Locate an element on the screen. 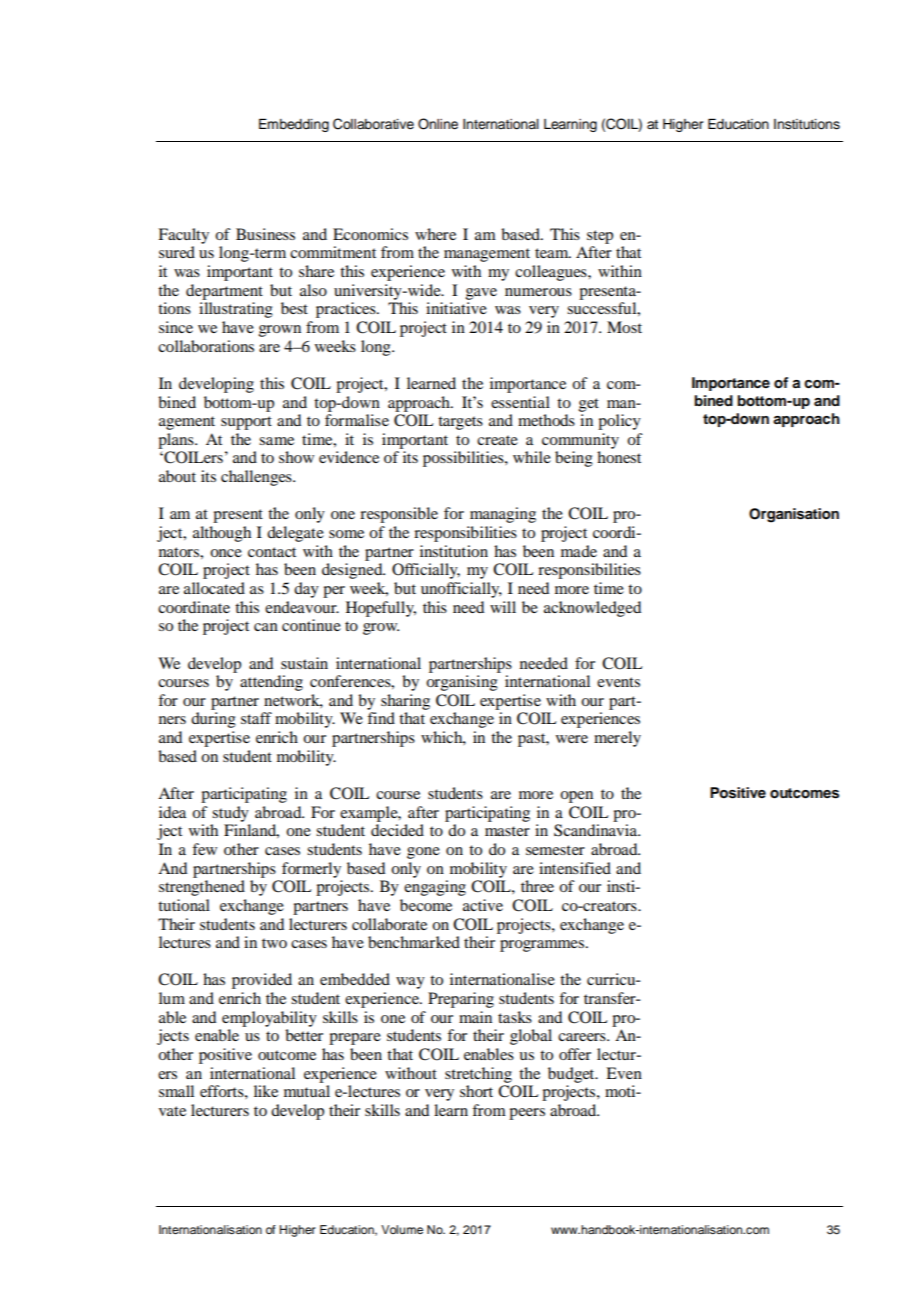 This screenshot has width=924, height=1308. attending is located at coordinates (271, 683).
